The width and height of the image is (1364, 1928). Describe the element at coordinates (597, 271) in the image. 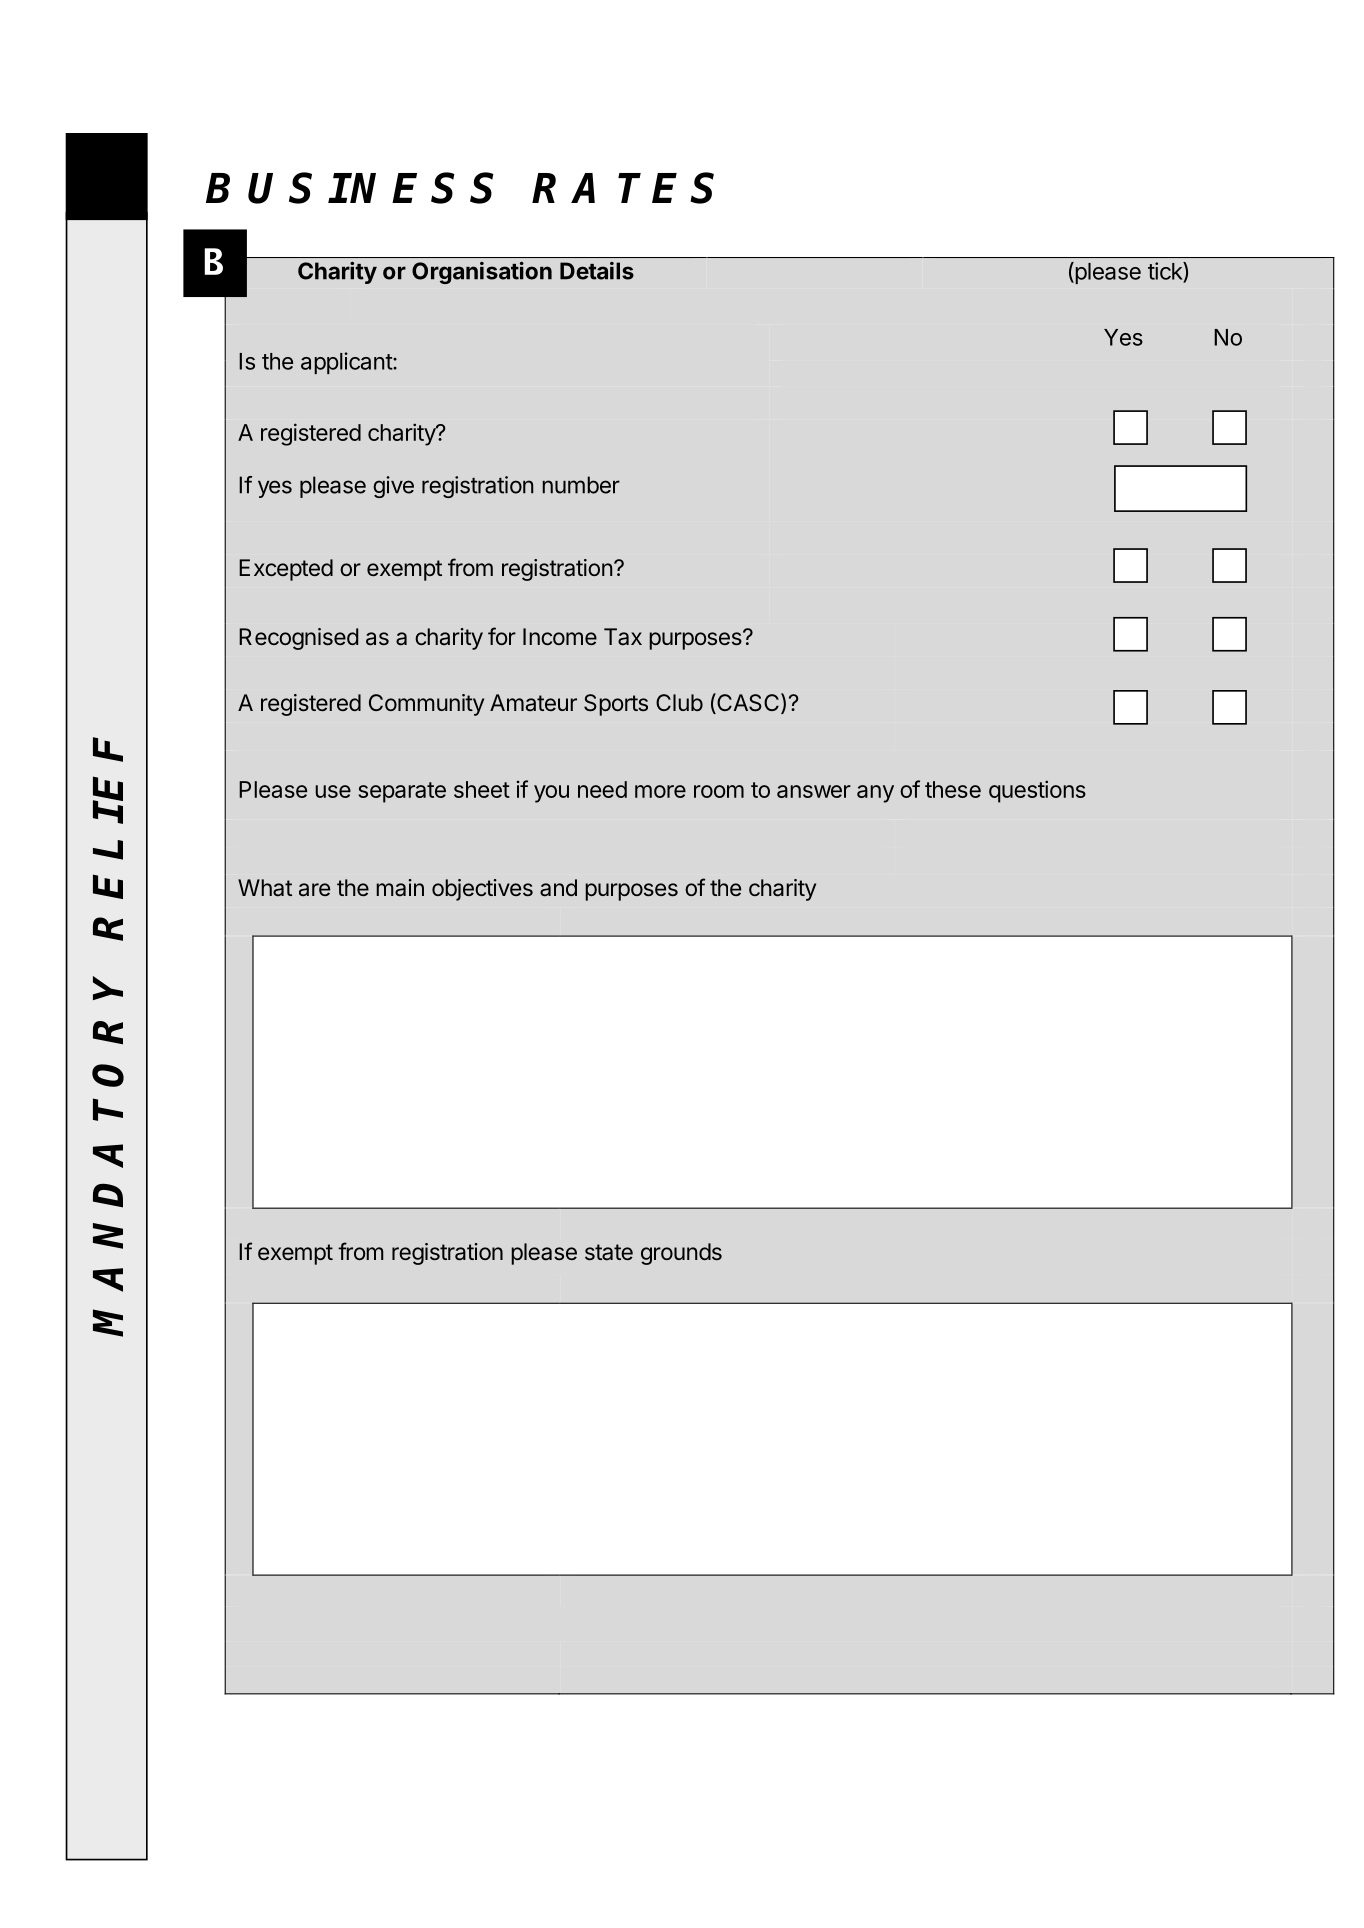

I see `Details` at that location.
